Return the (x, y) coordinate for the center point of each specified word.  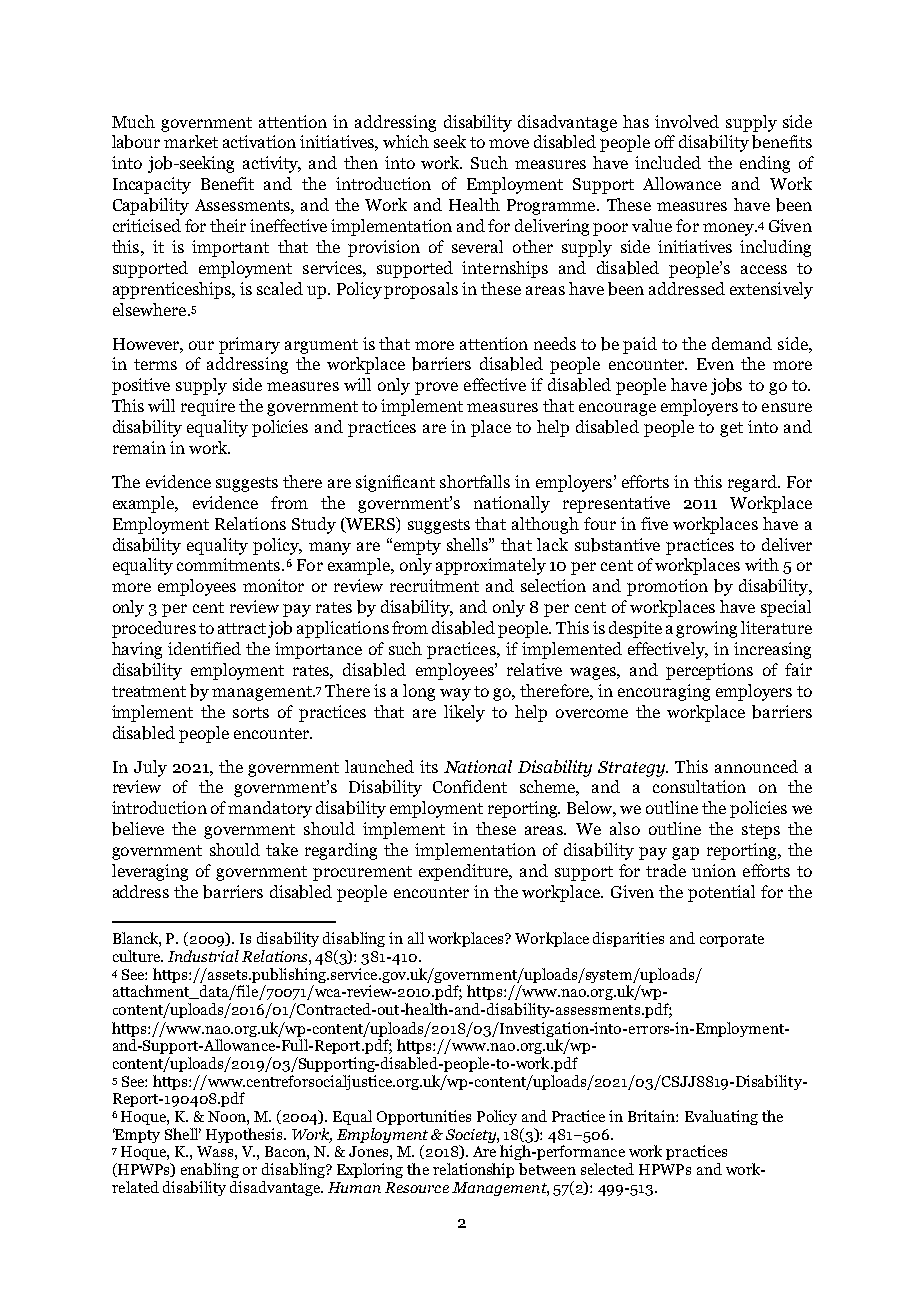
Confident (470, 786)
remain (139, 447)
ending (765, 164)
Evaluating (721, 1117)
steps (761, 831)
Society (472, 1137)
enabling (210, 1170)
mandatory (270, 809)
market (191, 141)
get (731, 429)
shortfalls (475, 481)
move (509, 143)
